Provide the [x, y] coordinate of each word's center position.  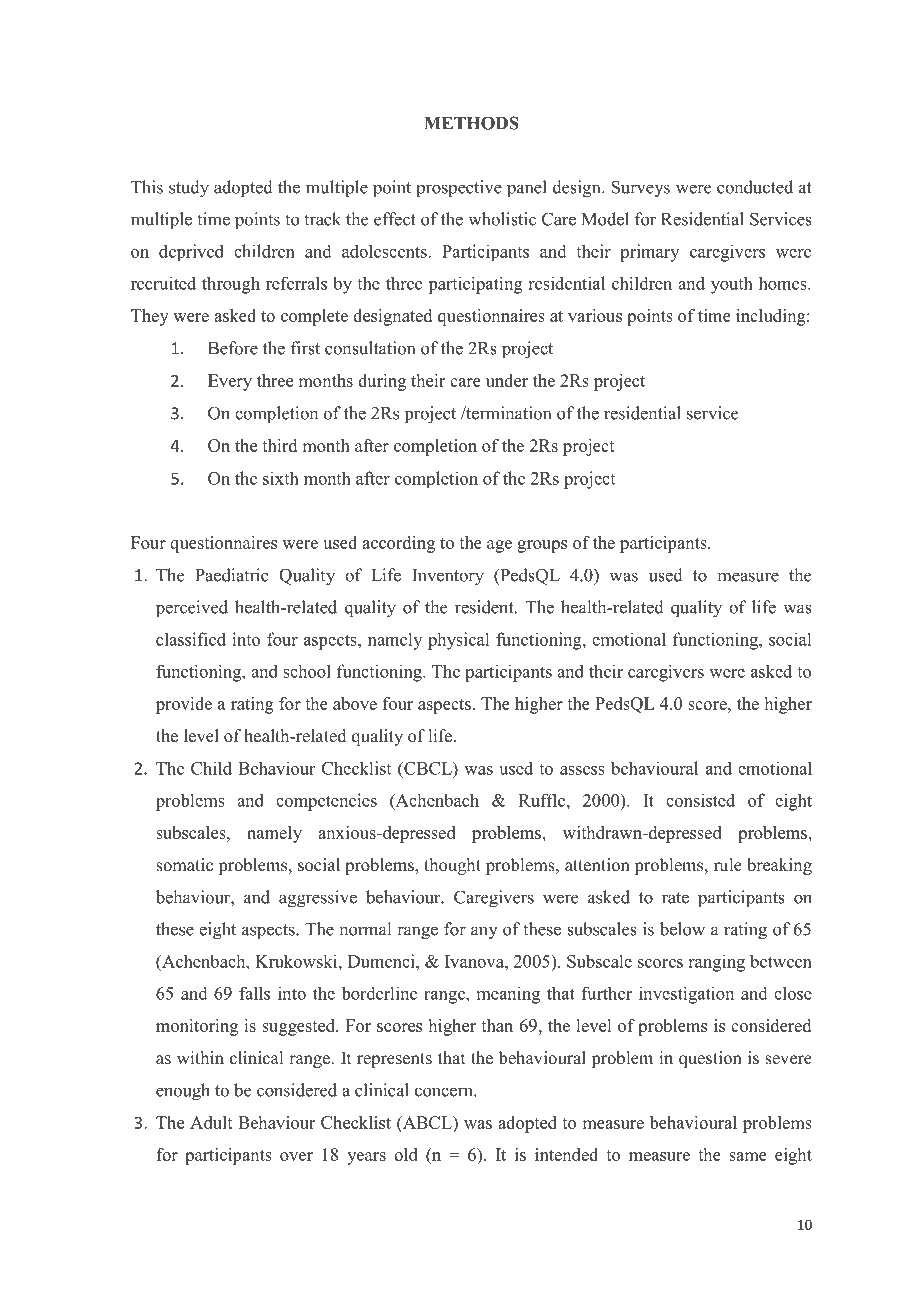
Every [230, 382]
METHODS [471, 123]
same [748, 1156]
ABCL [427, 1123]
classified [191, 639]
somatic [184, 865]
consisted [700, 800]
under [507, 380]
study [189, 189]
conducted [755, 187]
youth [732, 285]
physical [458, 641]
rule [728, 865]
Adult [211, 1122]
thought [452, 866]
